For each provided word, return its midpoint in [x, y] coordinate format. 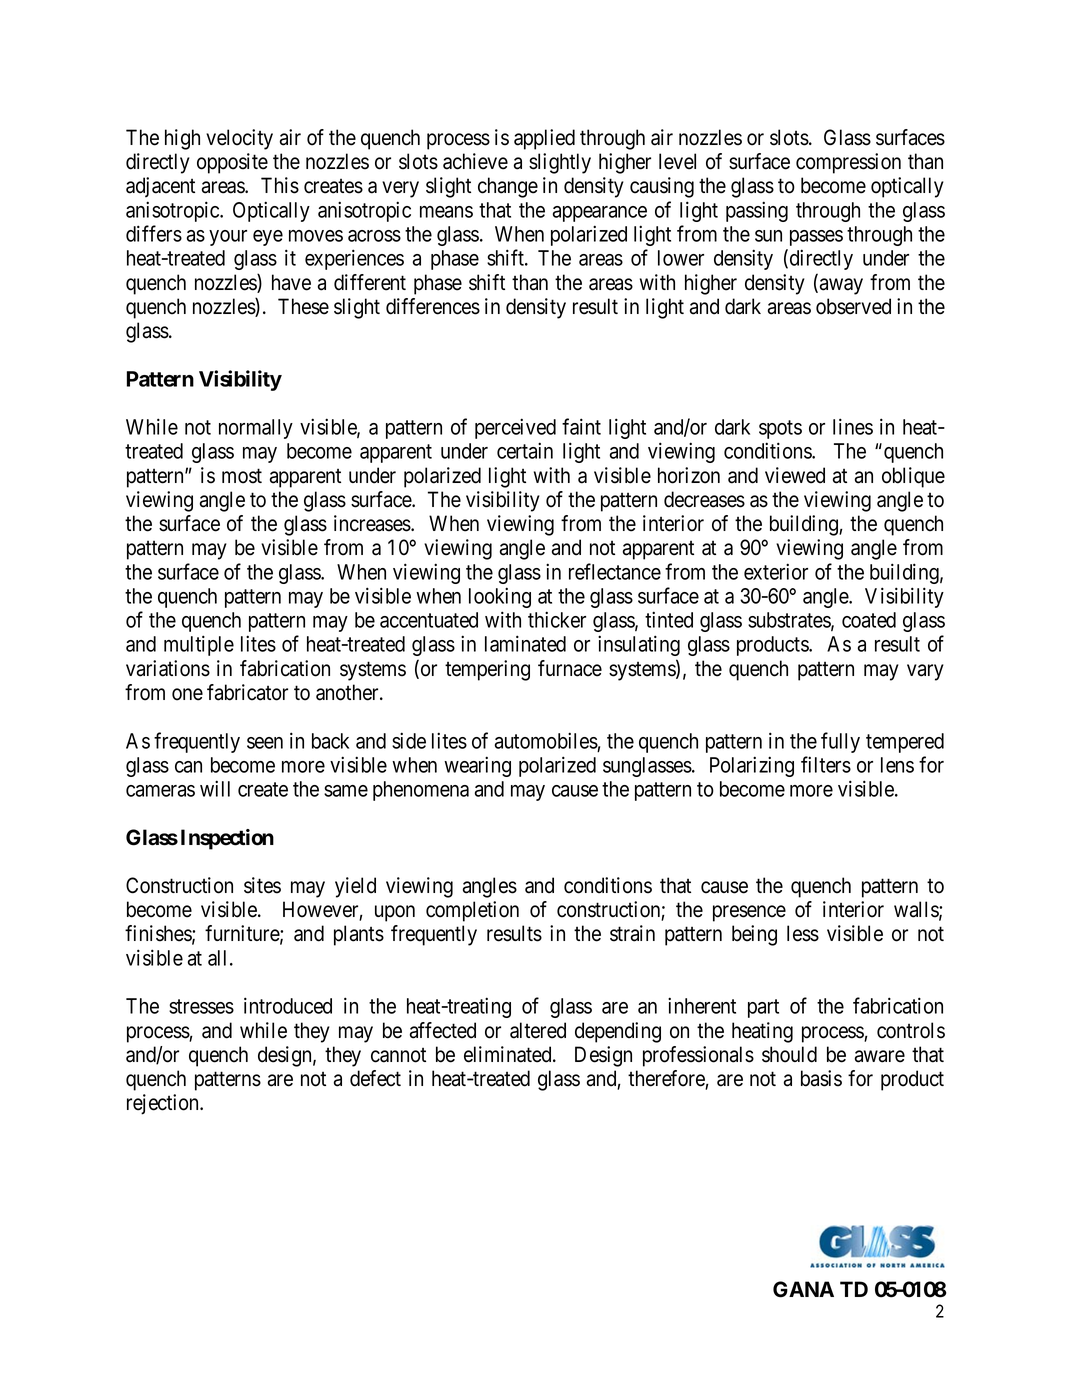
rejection [164, 1104]
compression [848, 163]
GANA [803, 1289]
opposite [232, 163]
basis [821, 1078]
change [508, 187]
